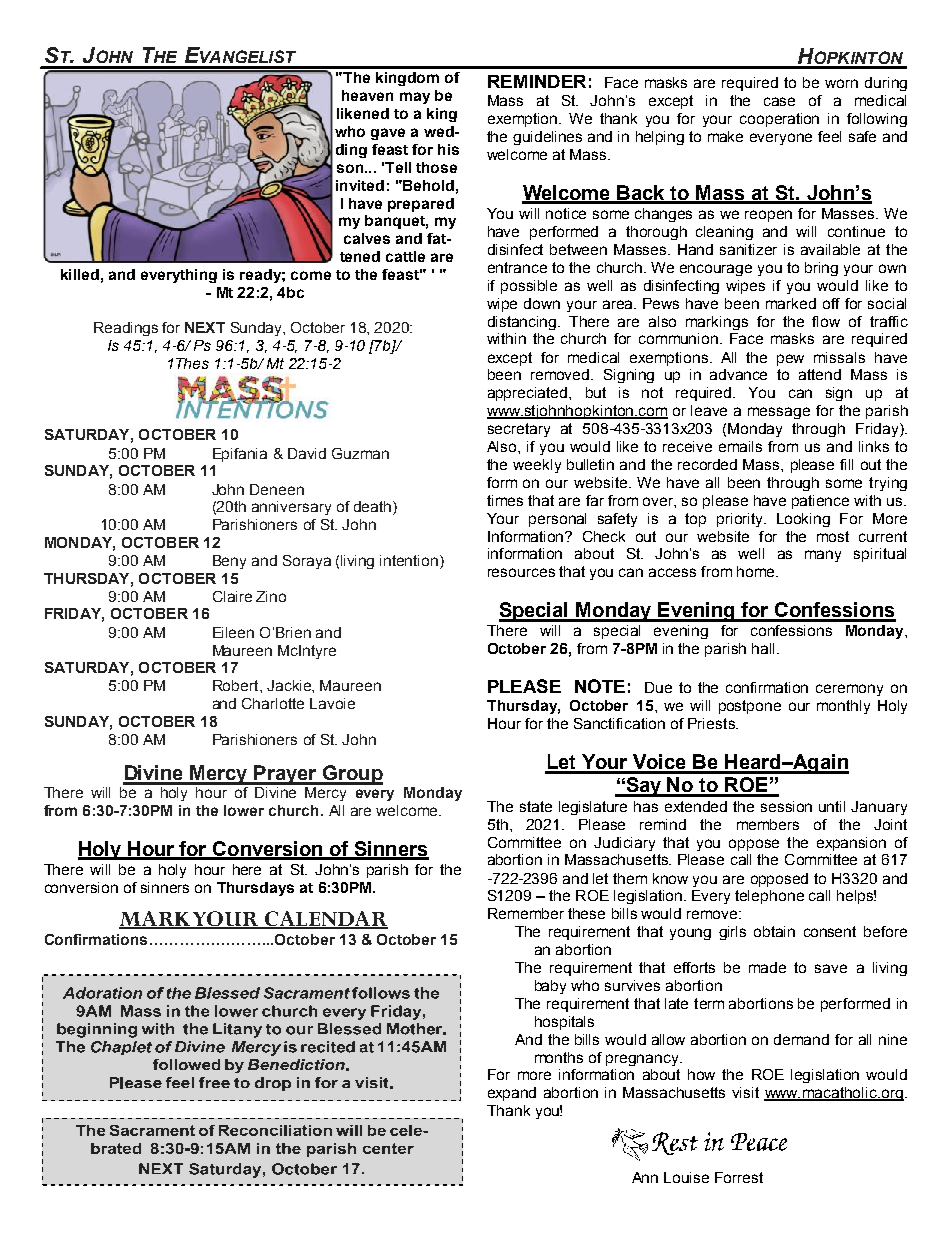 This screenshot has height=1233, width=952. Describe the element at coordinates (786, 806) in the screenshot. I see `session` at that location.
